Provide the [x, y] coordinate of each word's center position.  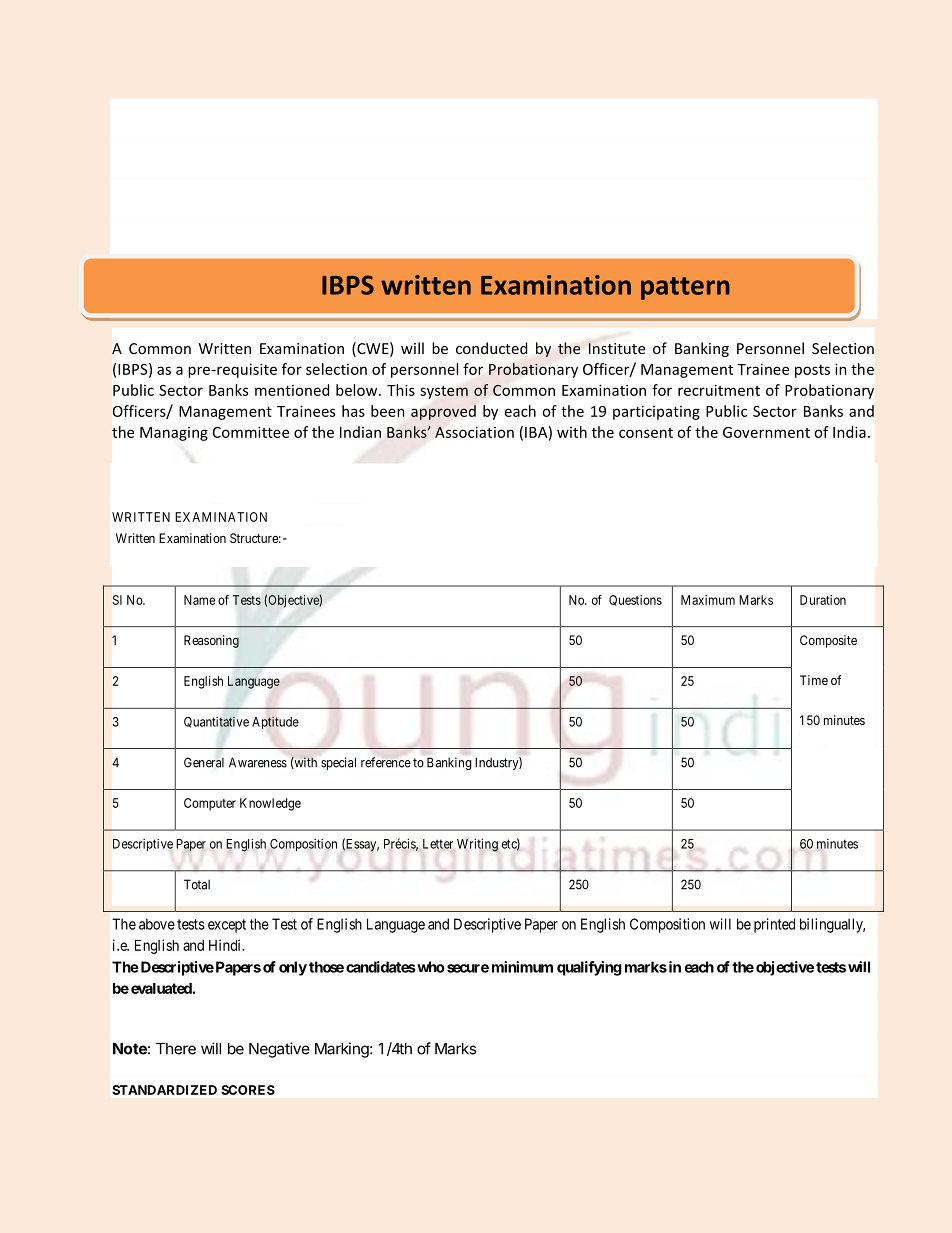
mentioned [292, 390]
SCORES [248, 1090]
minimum [522, 967]
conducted [491, 348]
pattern [685, 288]
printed [774, 925]
